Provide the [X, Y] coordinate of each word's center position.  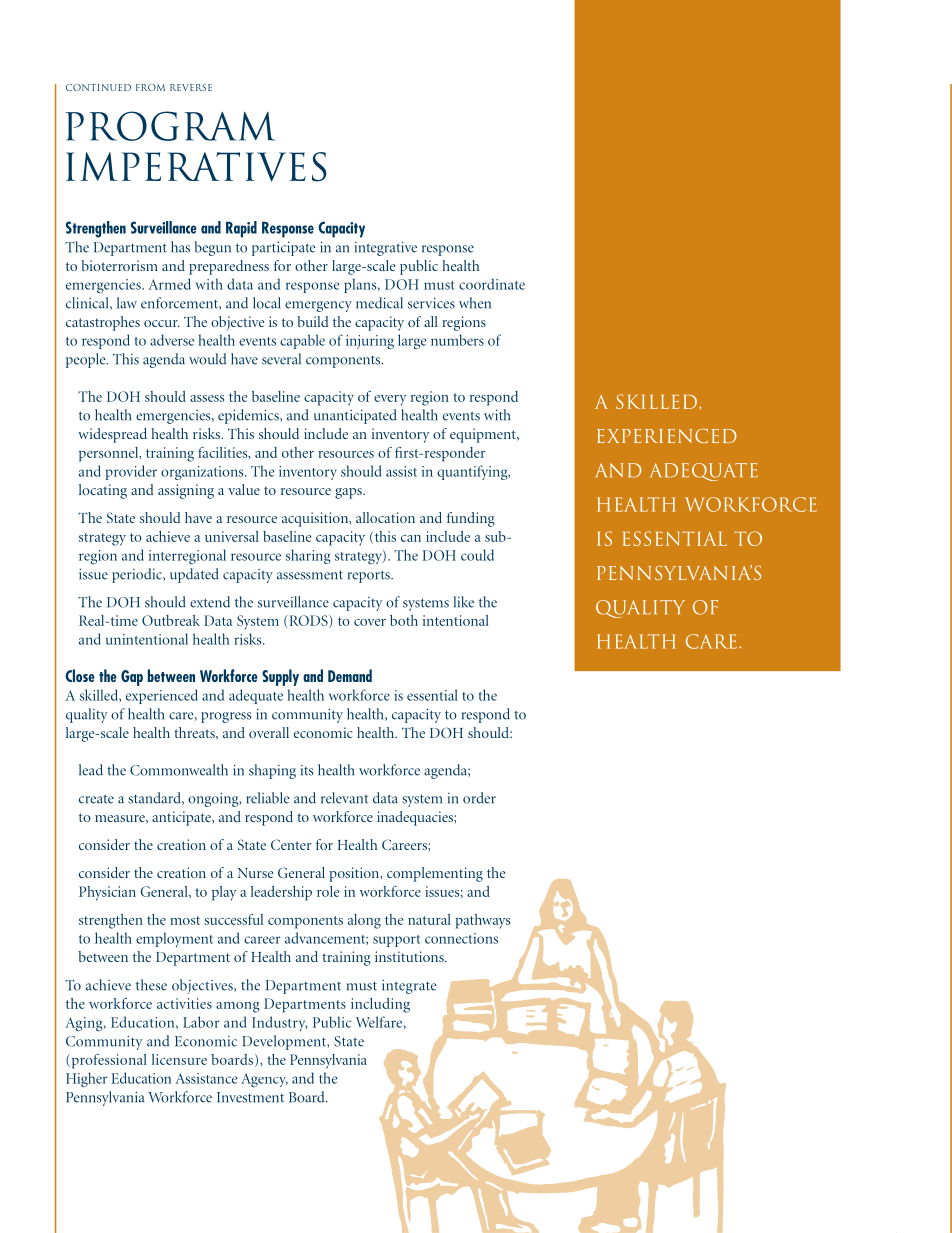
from [150, 87]
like [464, 602]
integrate [409, 987]
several [281, 359]
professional [108, 1061]
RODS [310, 621]
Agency [264, 1080]
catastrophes [103, 323]
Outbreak [171, 620]
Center [291, 844]
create [96, 799]
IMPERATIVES [196, 167]
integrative [386, 248]
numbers [457, 340]
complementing [435, 874]
